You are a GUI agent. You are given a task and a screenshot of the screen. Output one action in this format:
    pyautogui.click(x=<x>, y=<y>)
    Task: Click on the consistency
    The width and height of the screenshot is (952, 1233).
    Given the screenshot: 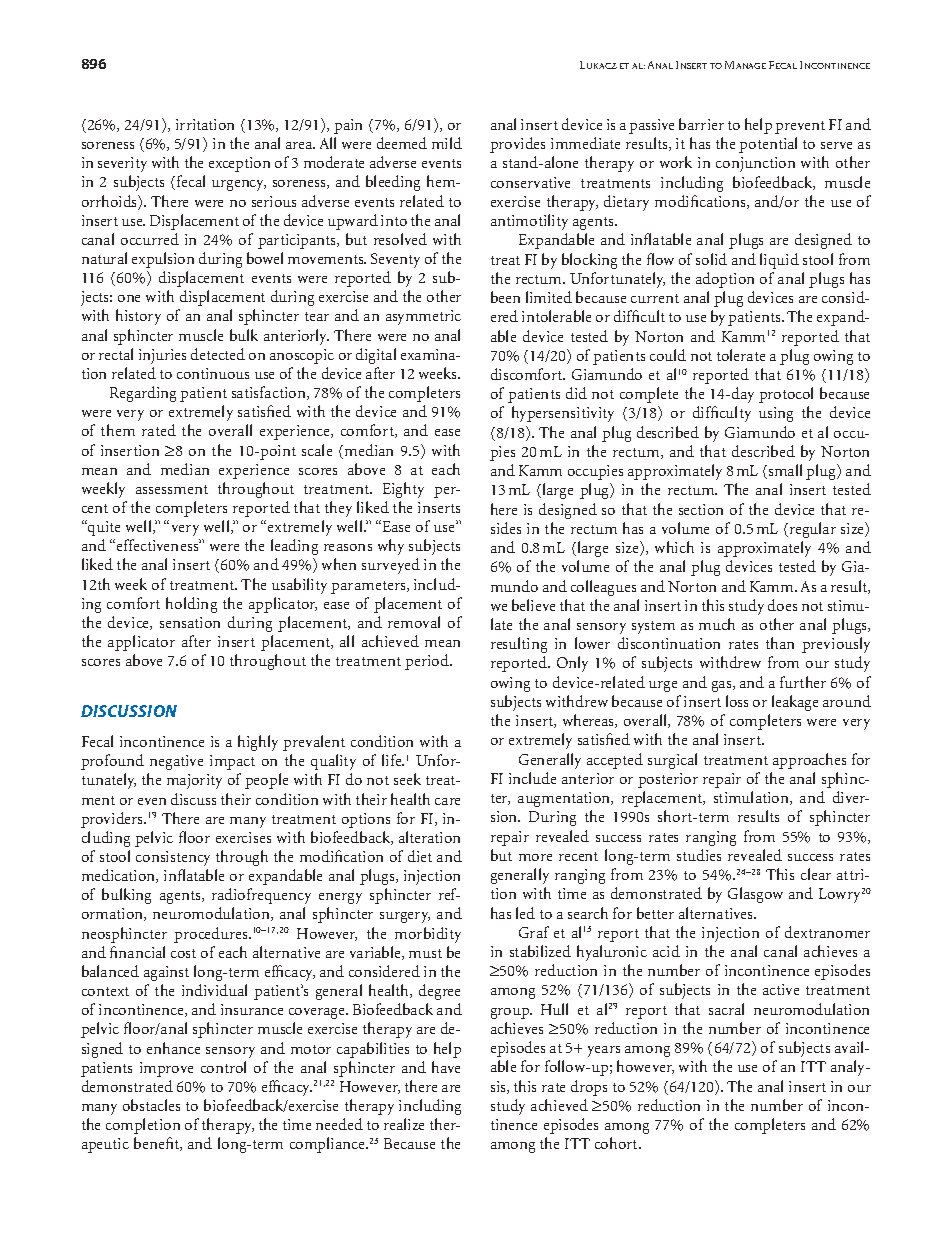 What is the action you would take?
    pyautogui.click(x=173, y=858)
